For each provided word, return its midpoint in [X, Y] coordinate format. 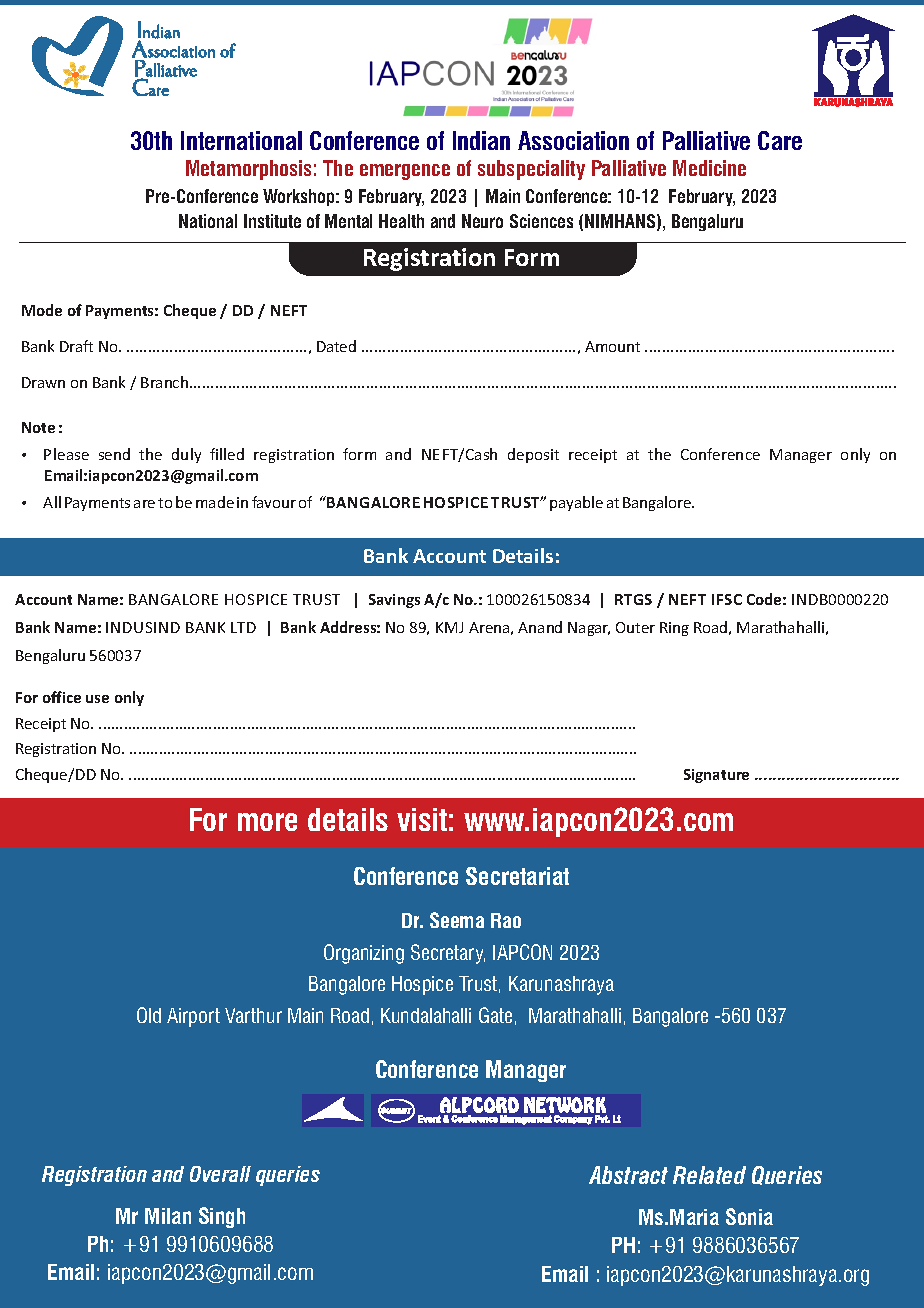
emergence [405, 172]
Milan [168, 1216]
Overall [220, 1174]
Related [709, 1175]
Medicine [709, 168]
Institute [272, 221]
